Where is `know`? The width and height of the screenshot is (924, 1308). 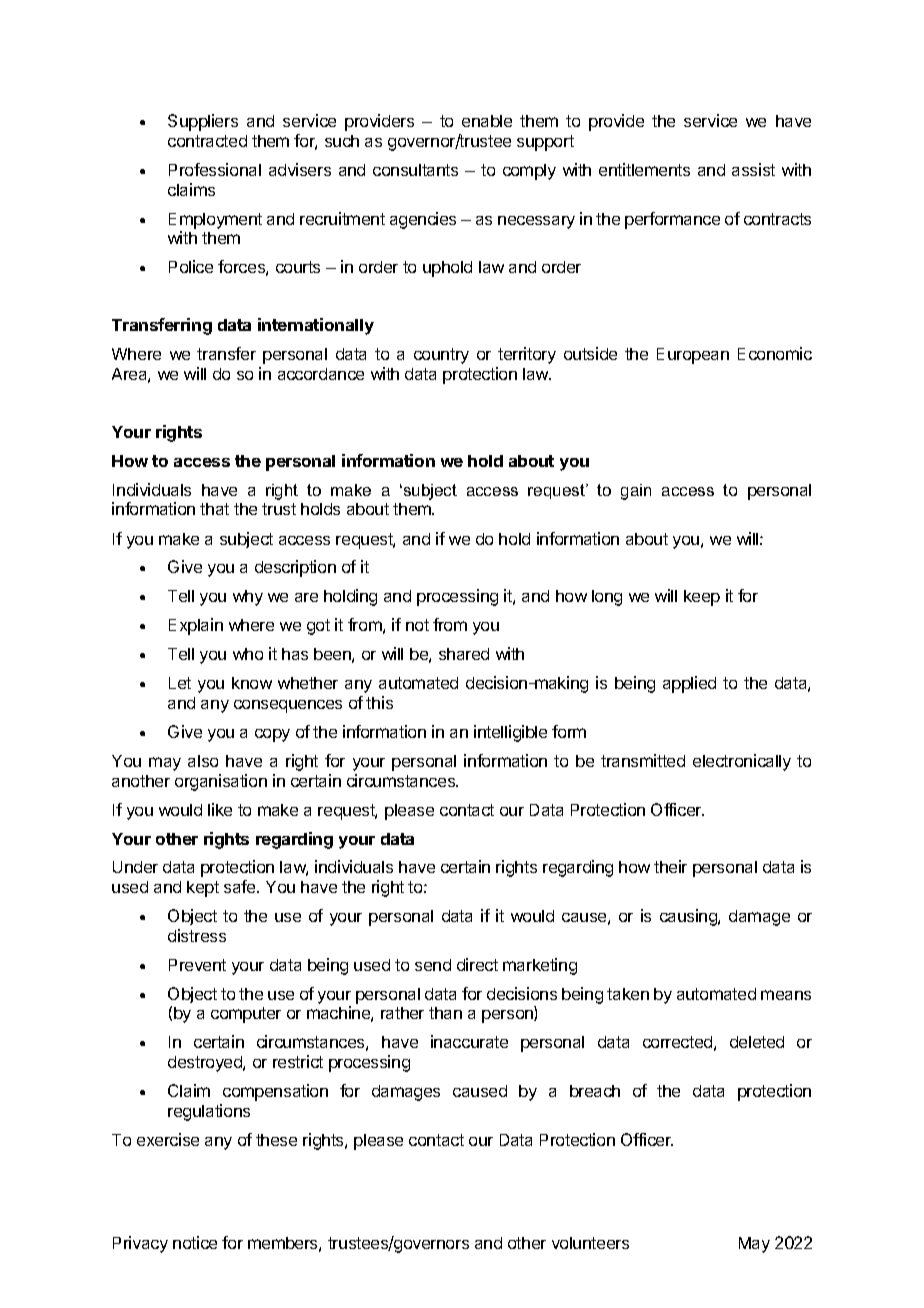 know is located at coordinates (252, 683).
